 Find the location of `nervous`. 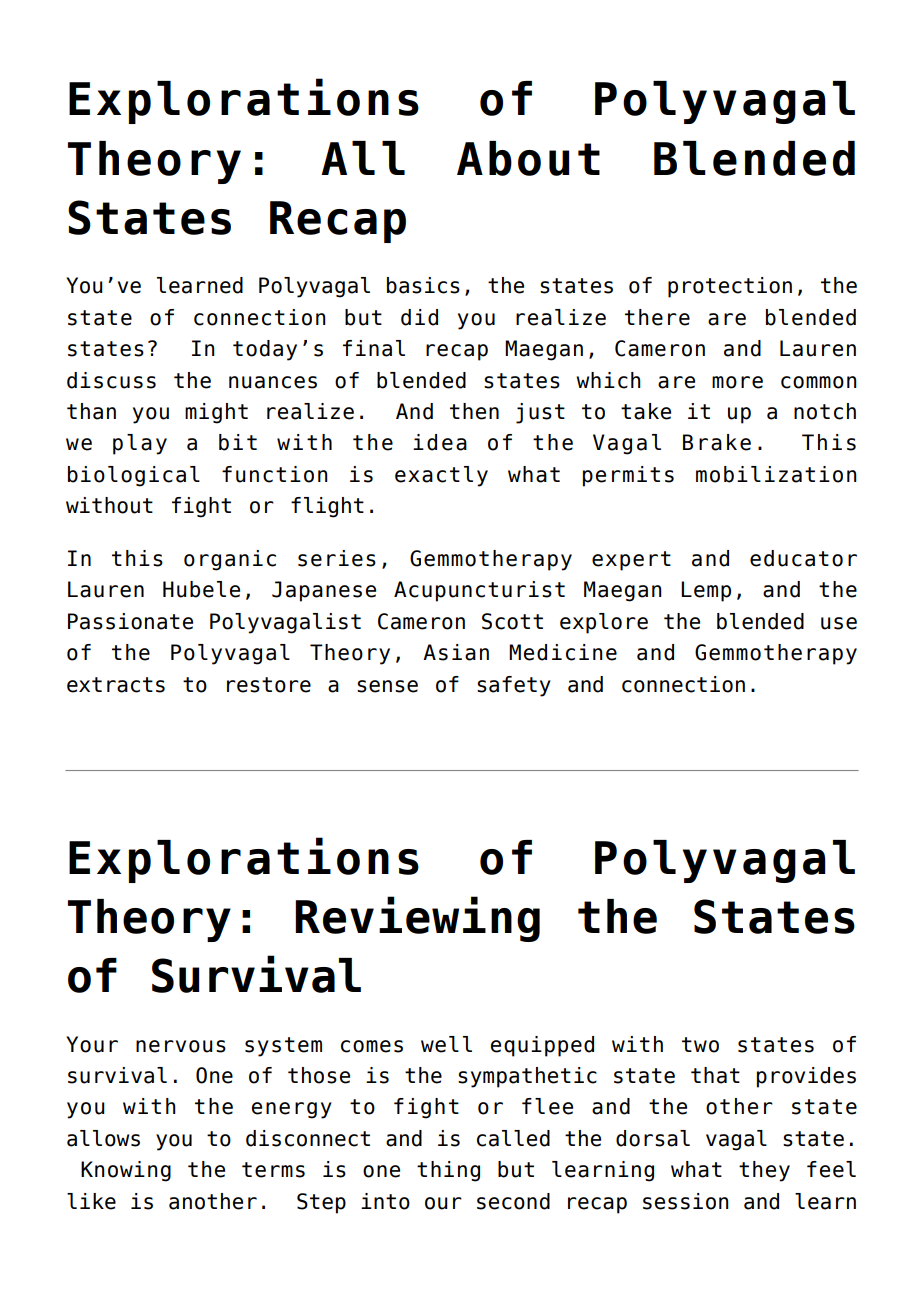

nervous is located at coordinates (181, 1046).
